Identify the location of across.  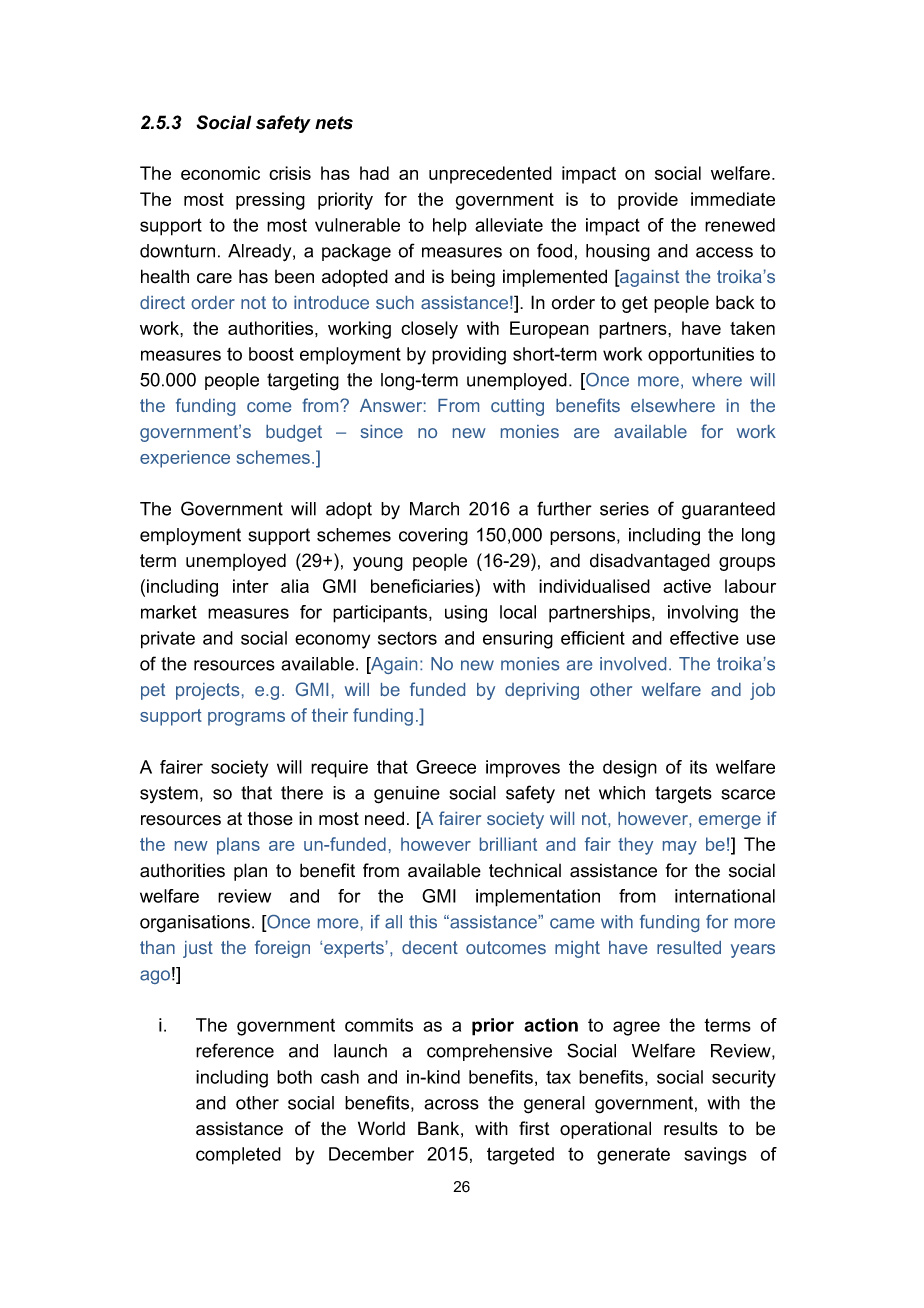
(451, 1104).
